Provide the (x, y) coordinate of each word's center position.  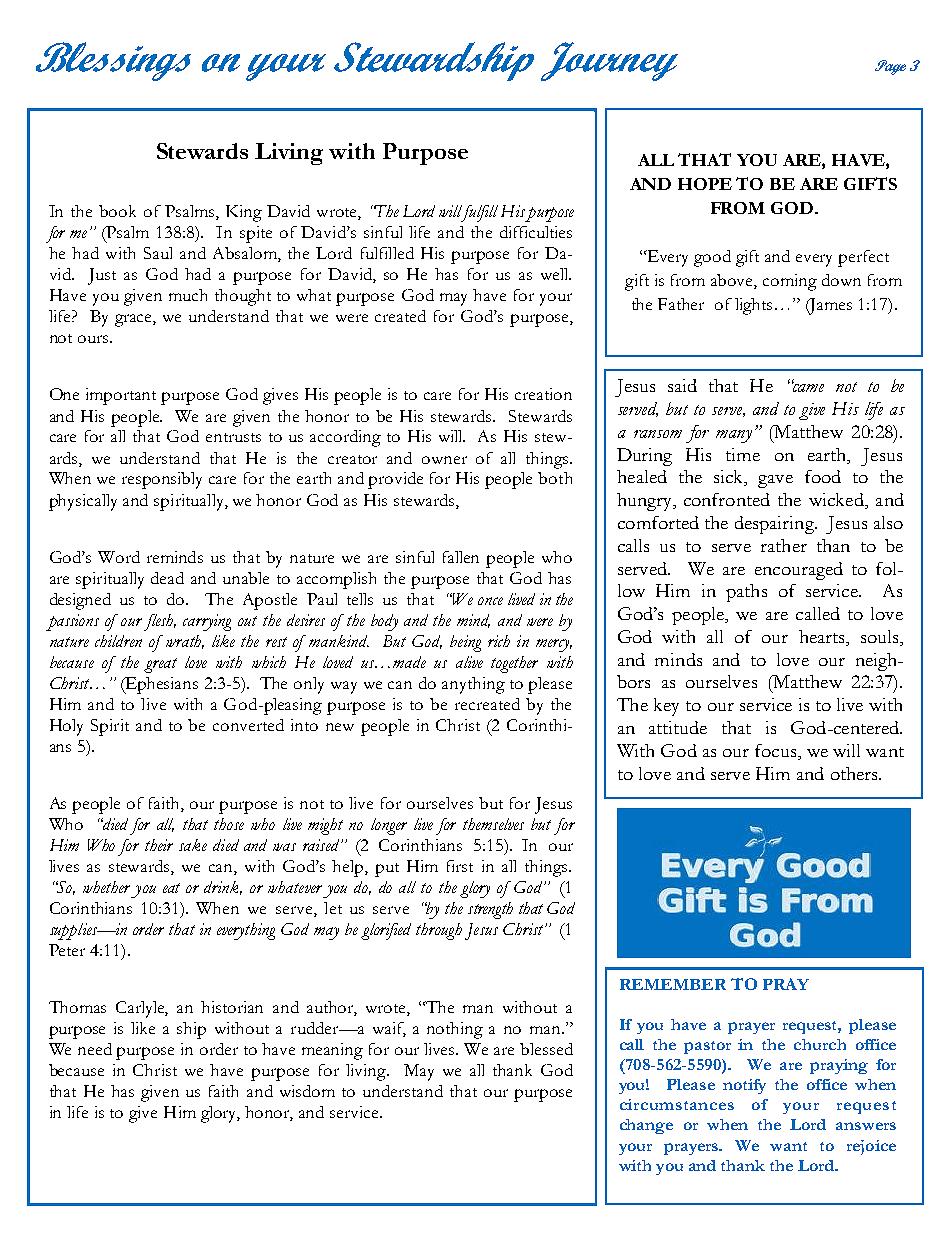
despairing (776, 525)
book (117, 211)
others (855, 773)
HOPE (705, 184)
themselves (493, 824)
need (95, 1049)
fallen (461, 557)
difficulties (536, 232)
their (159, 845)
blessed (546, 1049)
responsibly (162, 480)
